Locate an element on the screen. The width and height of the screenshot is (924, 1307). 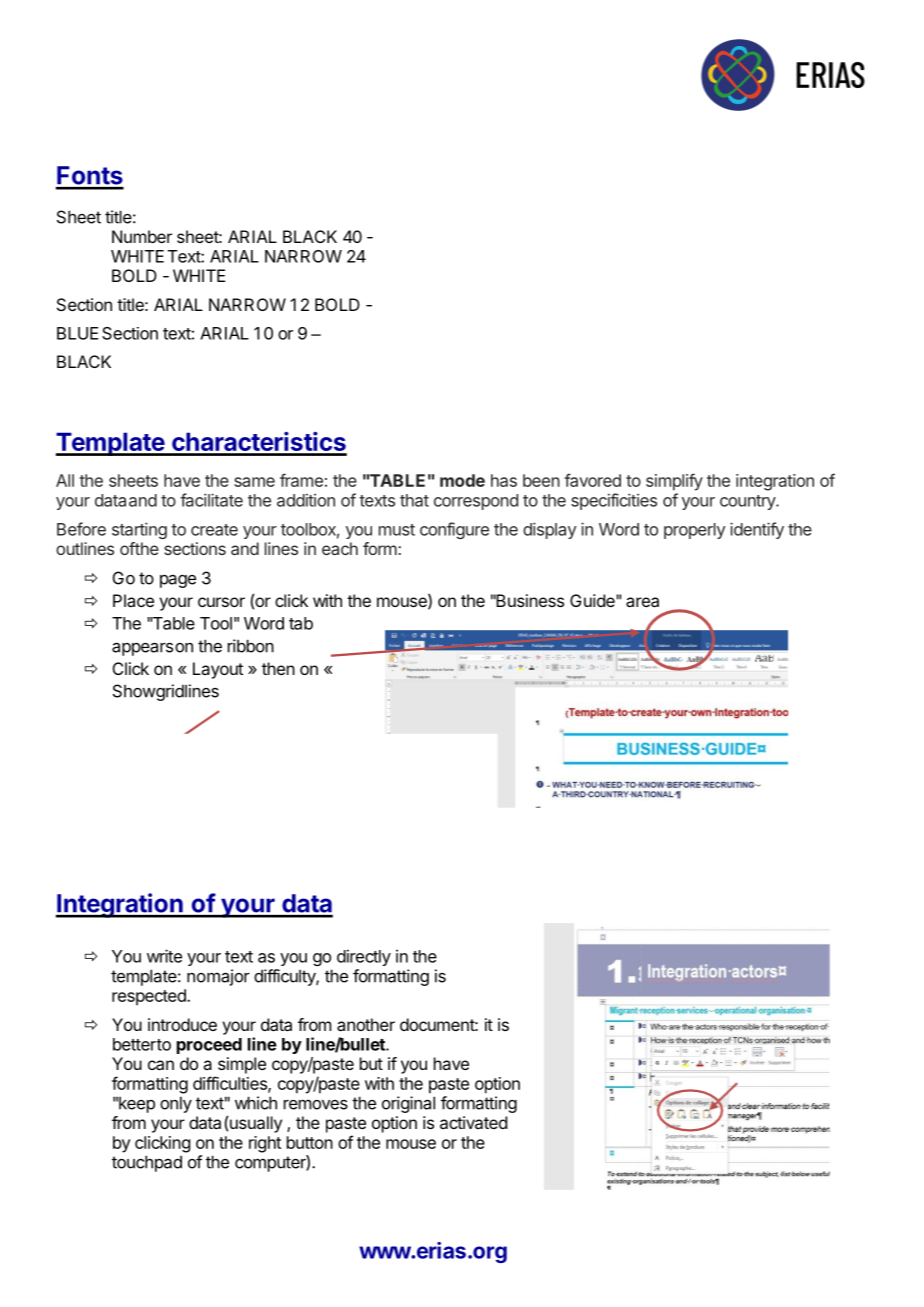
Number is located at coordinates (142, 236).
